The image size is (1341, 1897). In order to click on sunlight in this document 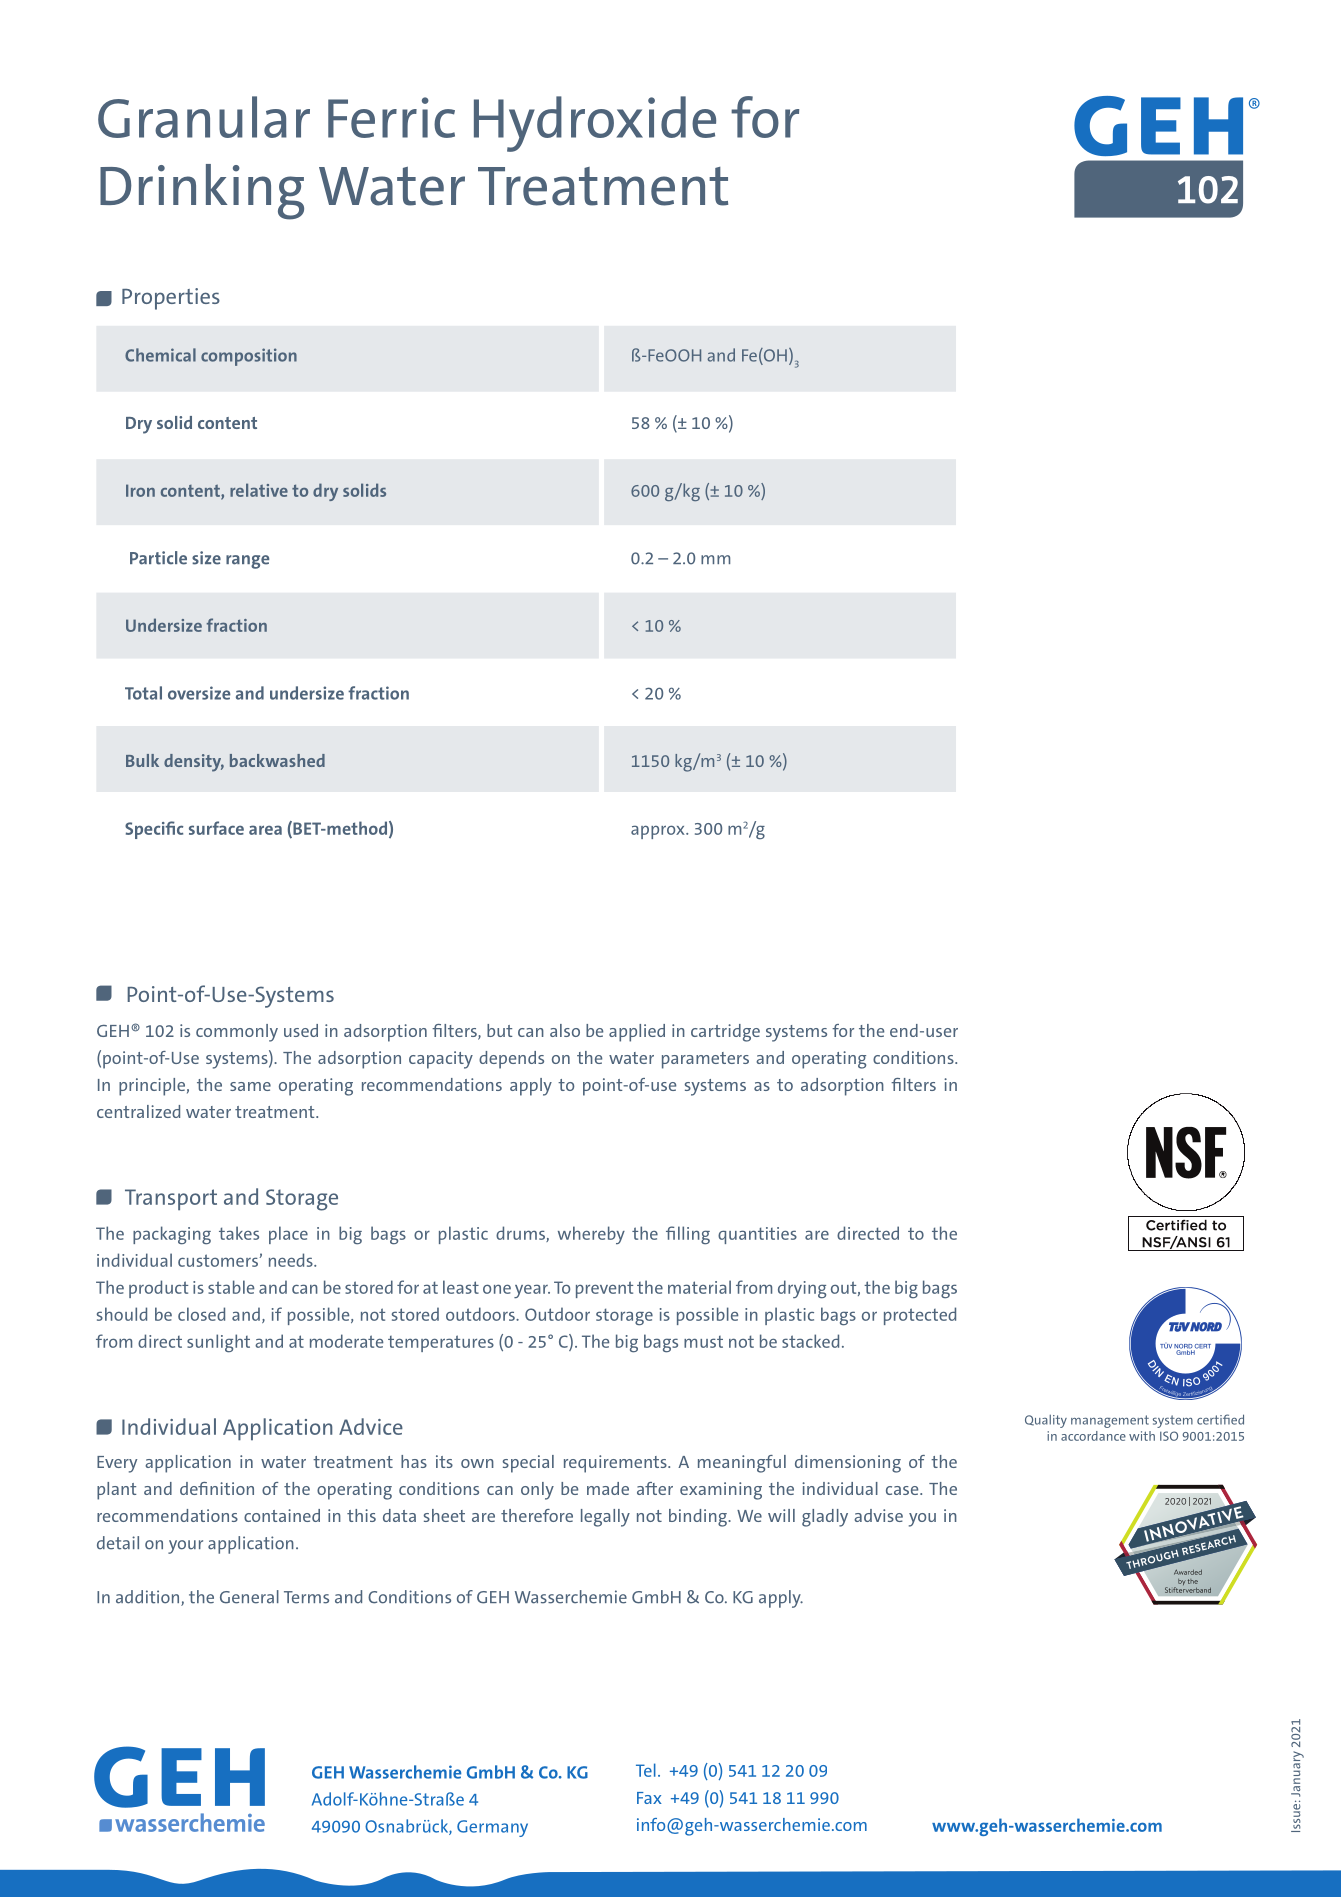, I will do `click(218, 1343)`.
